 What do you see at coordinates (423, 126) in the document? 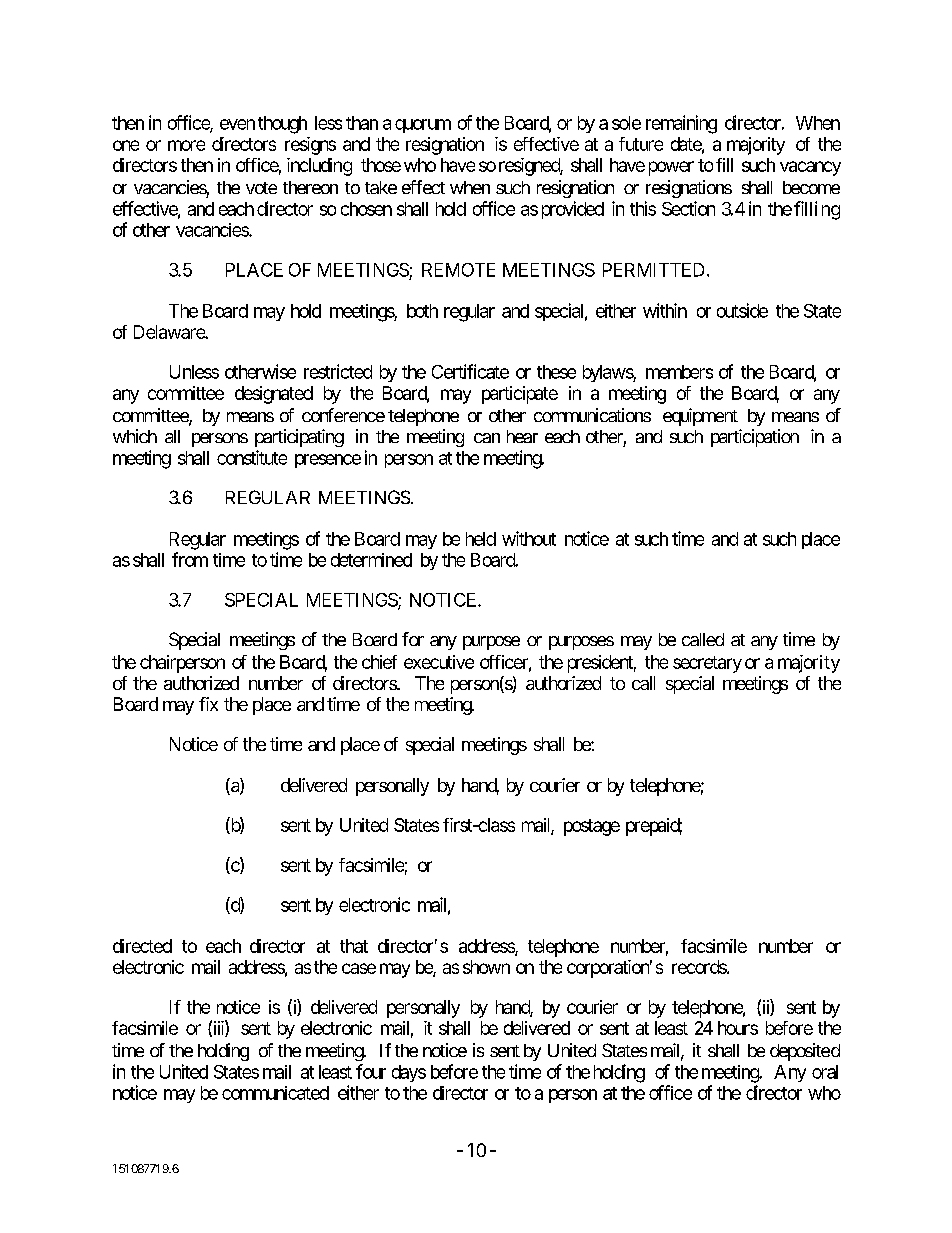
I see `quorum` at bounding box center [423, 126].
